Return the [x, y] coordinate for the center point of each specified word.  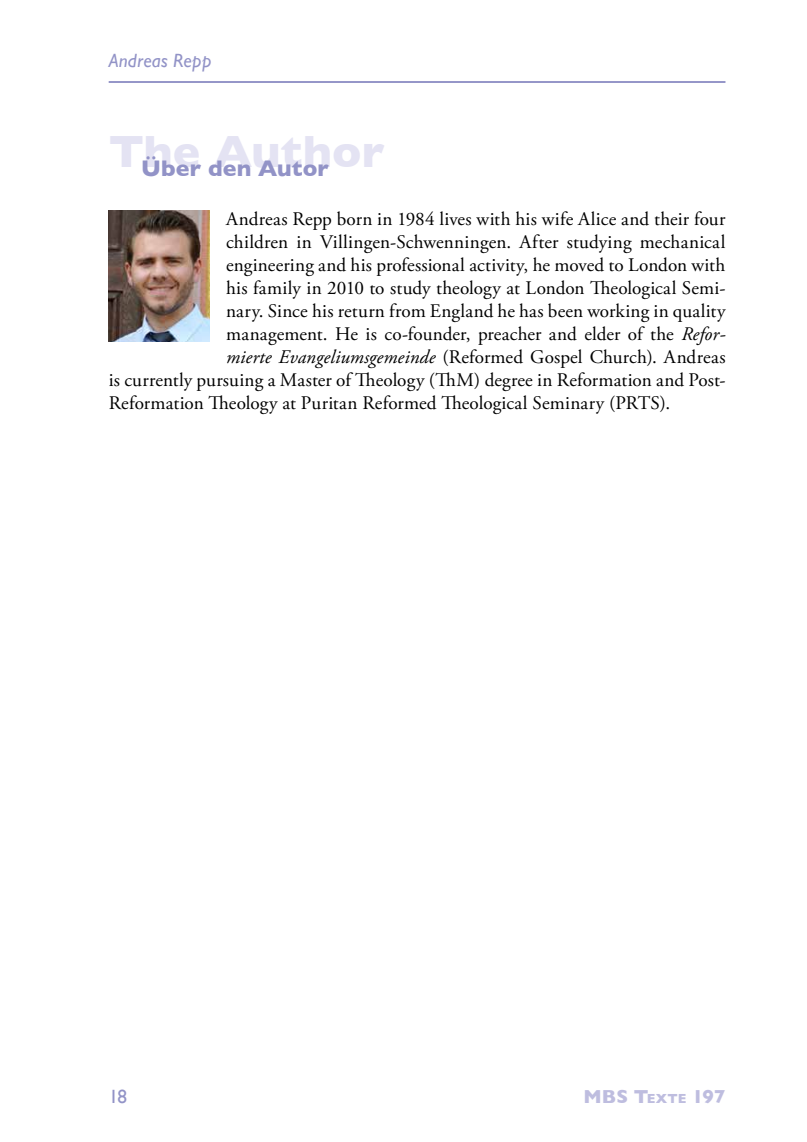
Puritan [329, 403]
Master [306, 380]
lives [455, 218]
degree [509, 381]
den [229, 168]
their [672, 218]
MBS [606, 1096]
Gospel [556, 358]
